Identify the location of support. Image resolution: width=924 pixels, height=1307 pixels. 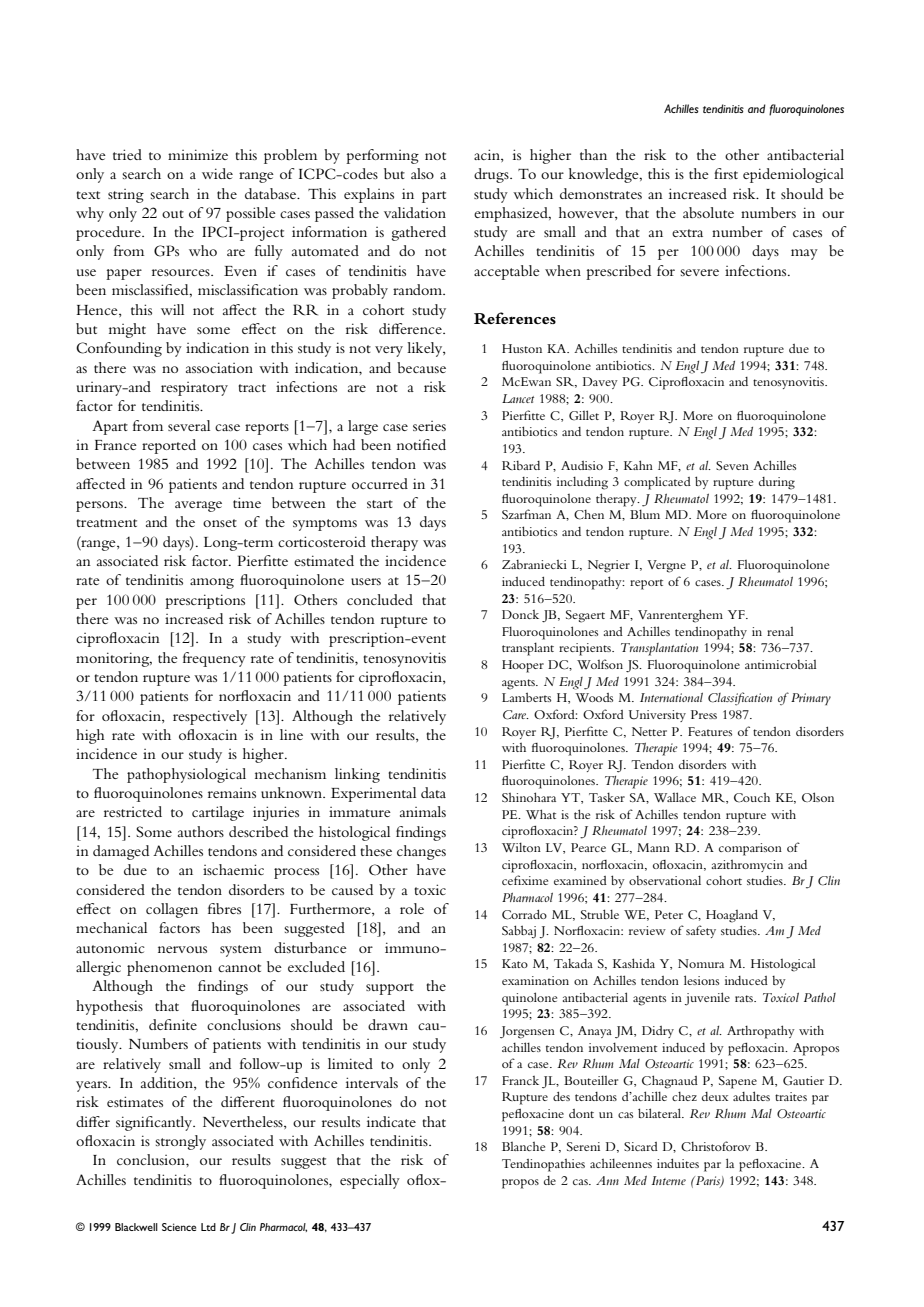
(390, 989).
